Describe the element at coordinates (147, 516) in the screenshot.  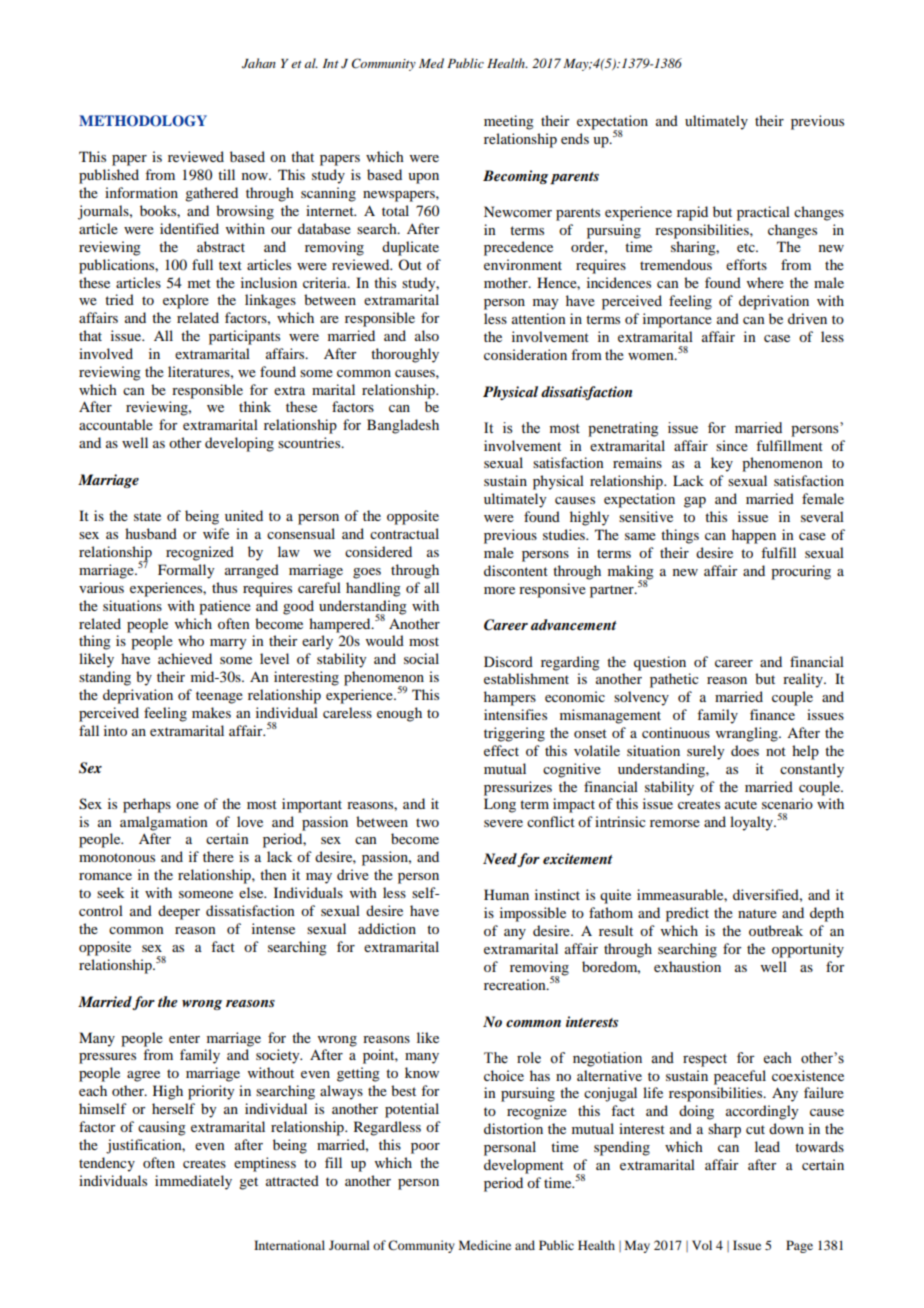
I see `state` at that location.
